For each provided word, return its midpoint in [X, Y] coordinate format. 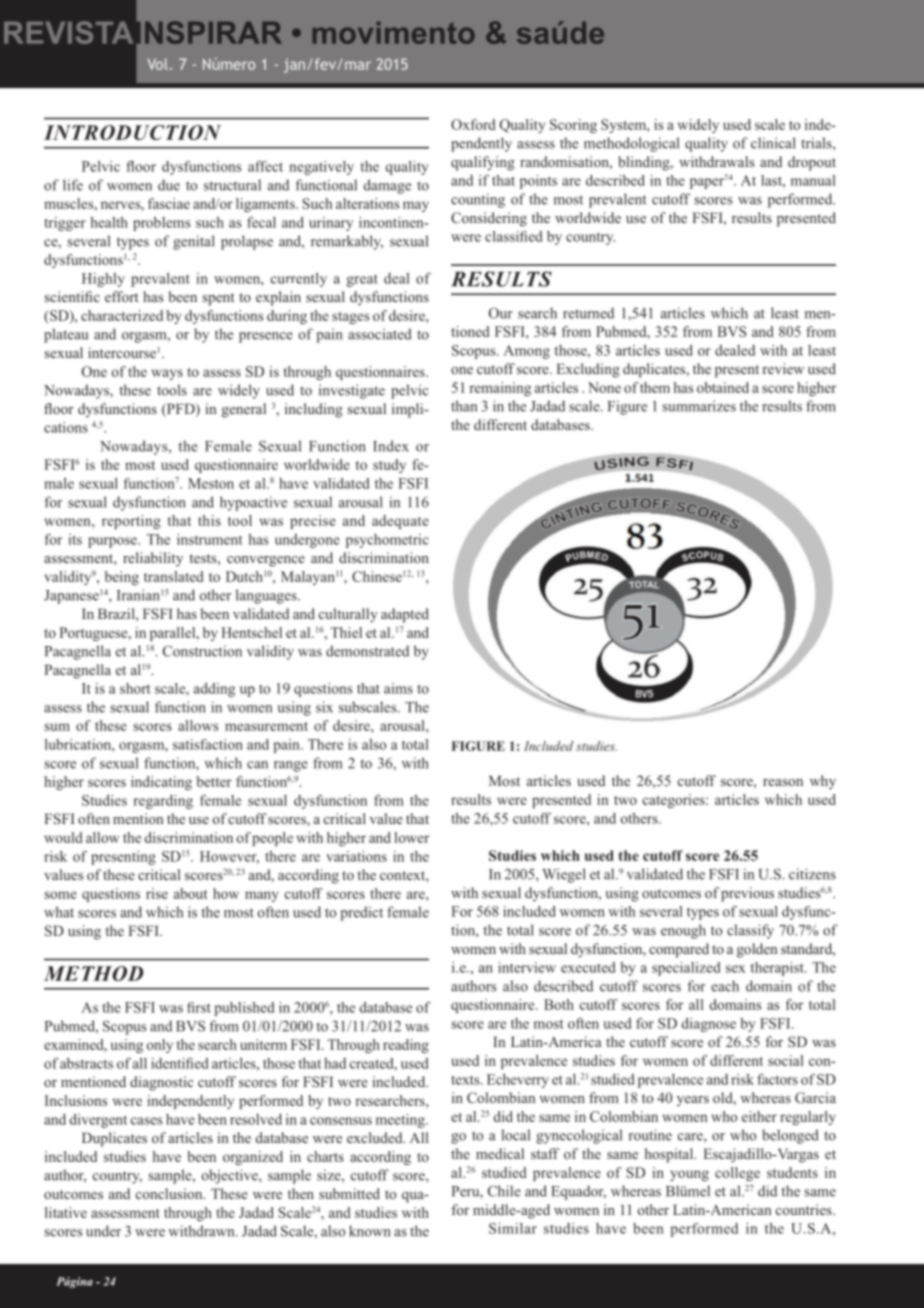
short [135, 688]
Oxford [473, 124]
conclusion [170, 1193]
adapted [405, 615]
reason [783, 782]
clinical [773, 143]
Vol [158, 64]
